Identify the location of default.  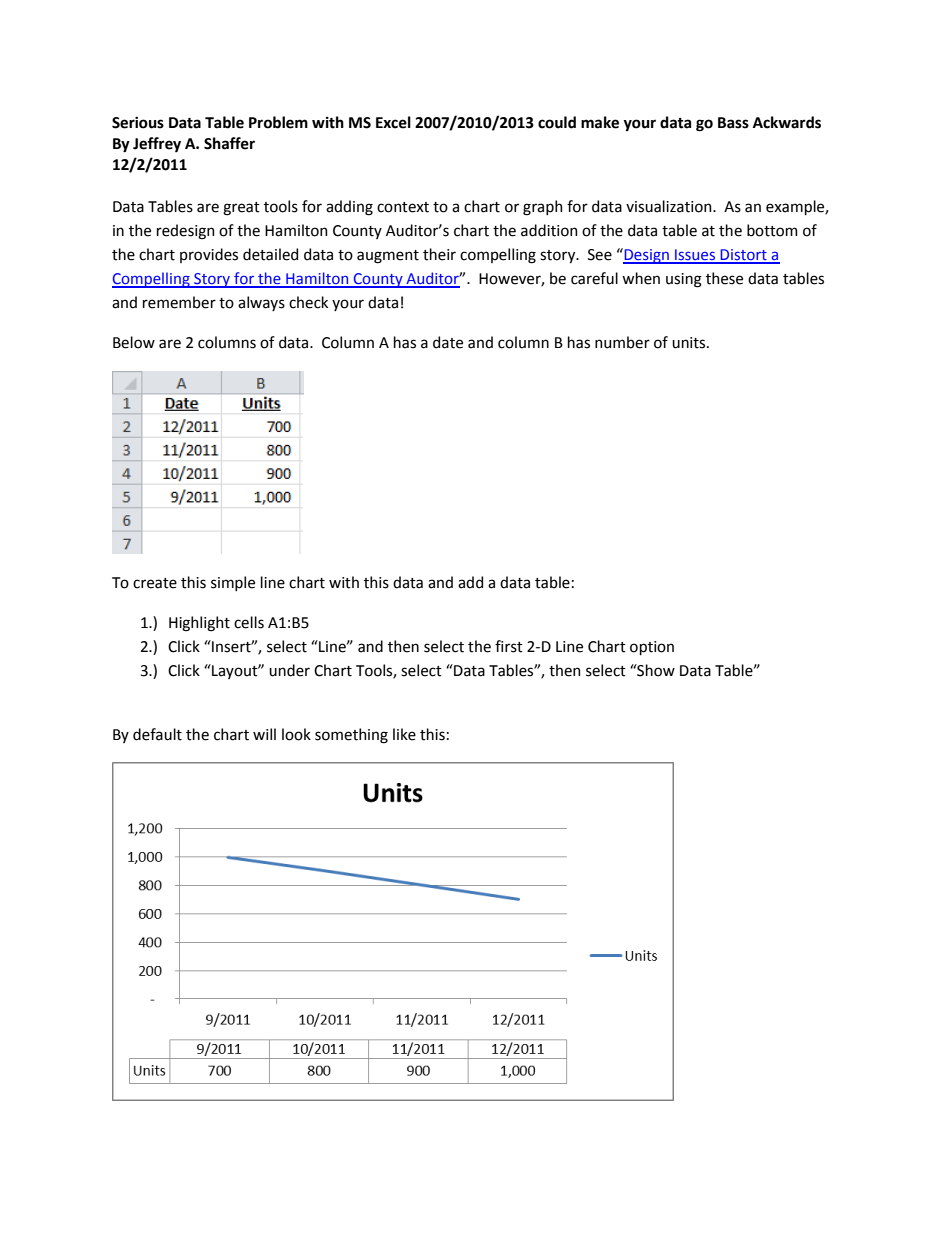
(157, 734).
